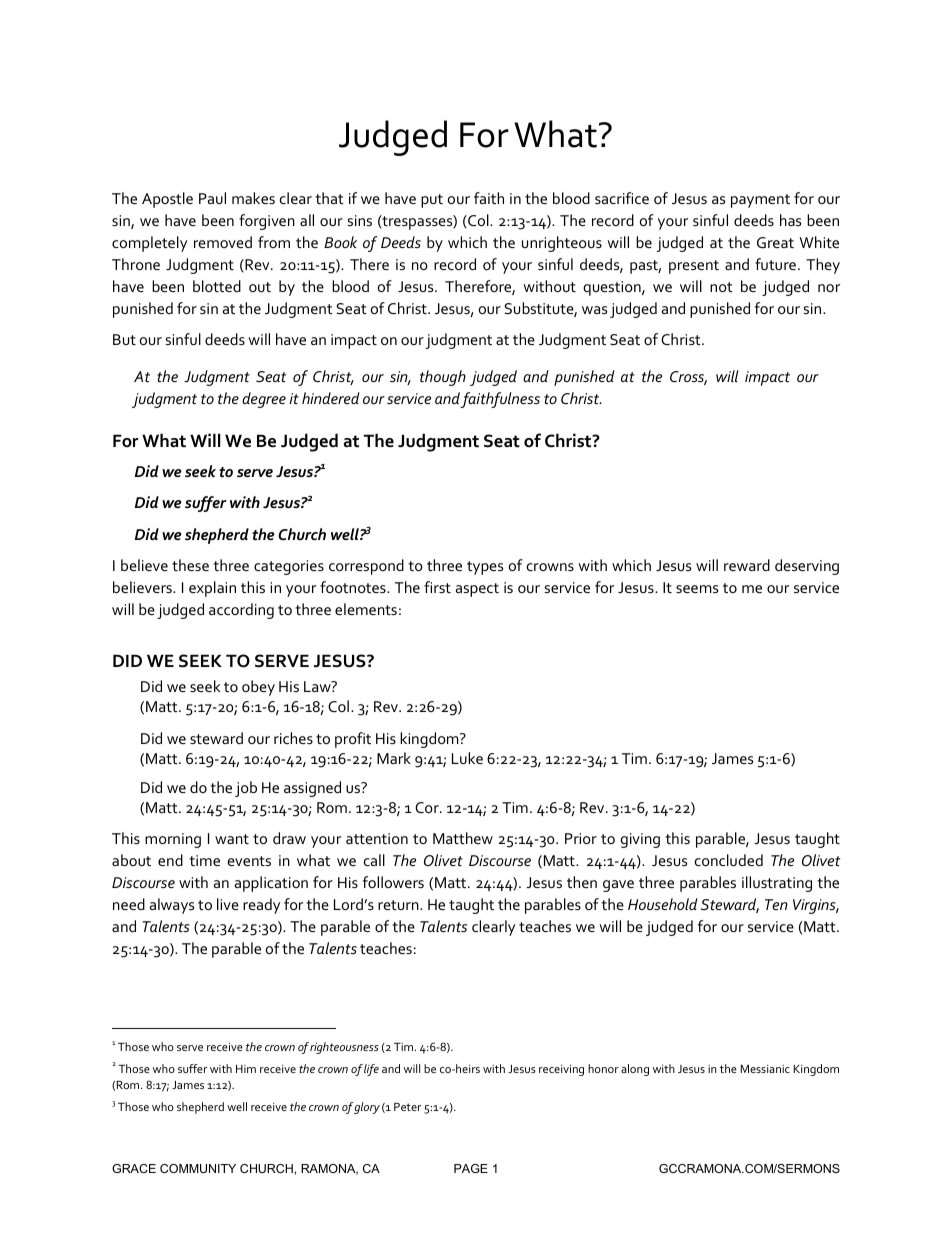 This screenshot has width=952, height=1233. I want to click on obey, so click(258, 688).
